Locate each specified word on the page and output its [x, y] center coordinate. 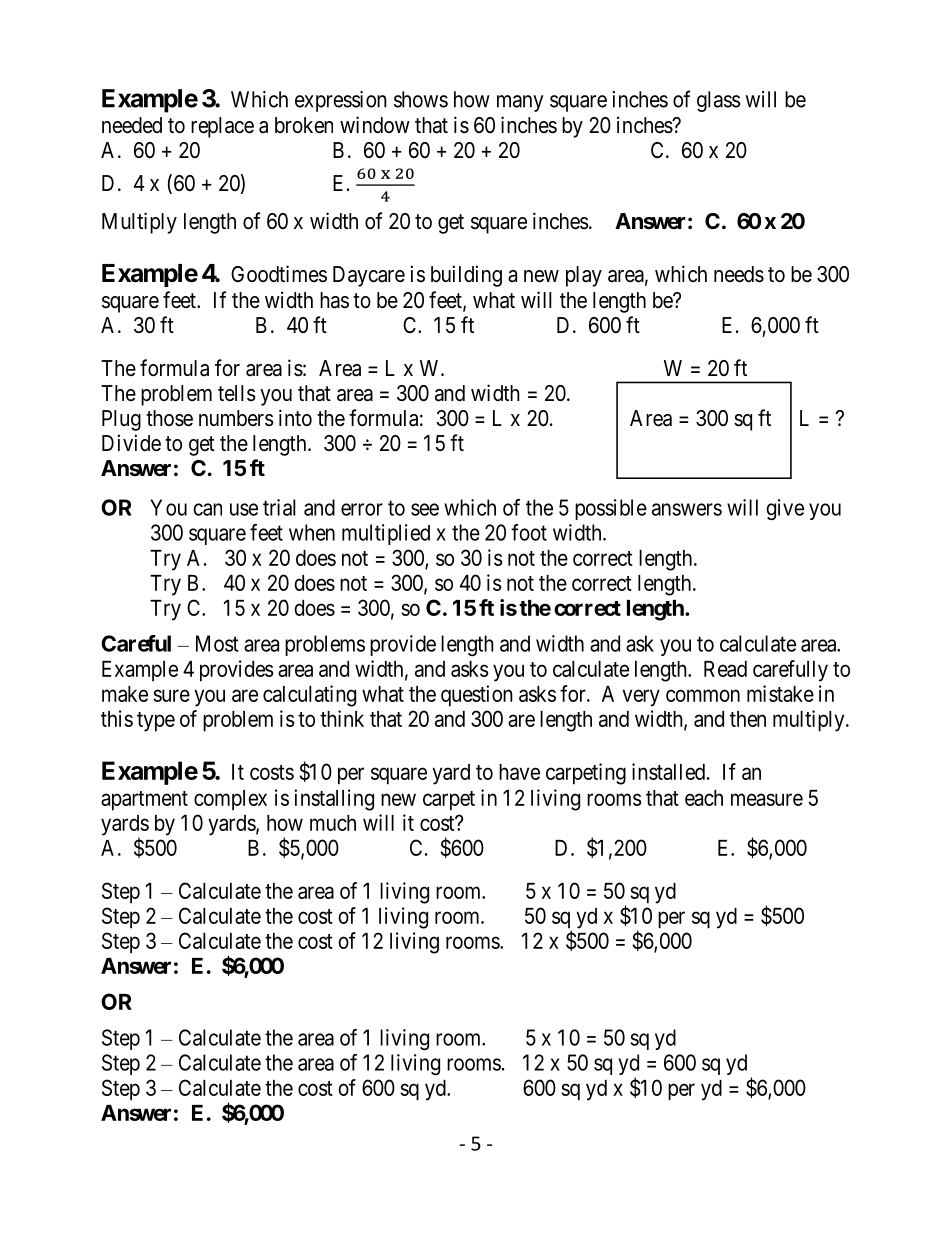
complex [230, 800]
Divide [131, 443]
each [704, 798]
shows [421, 99]
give [785, 509]
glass [719, 101]
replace [222, 127]
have [519, 772]
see [425, 509]
